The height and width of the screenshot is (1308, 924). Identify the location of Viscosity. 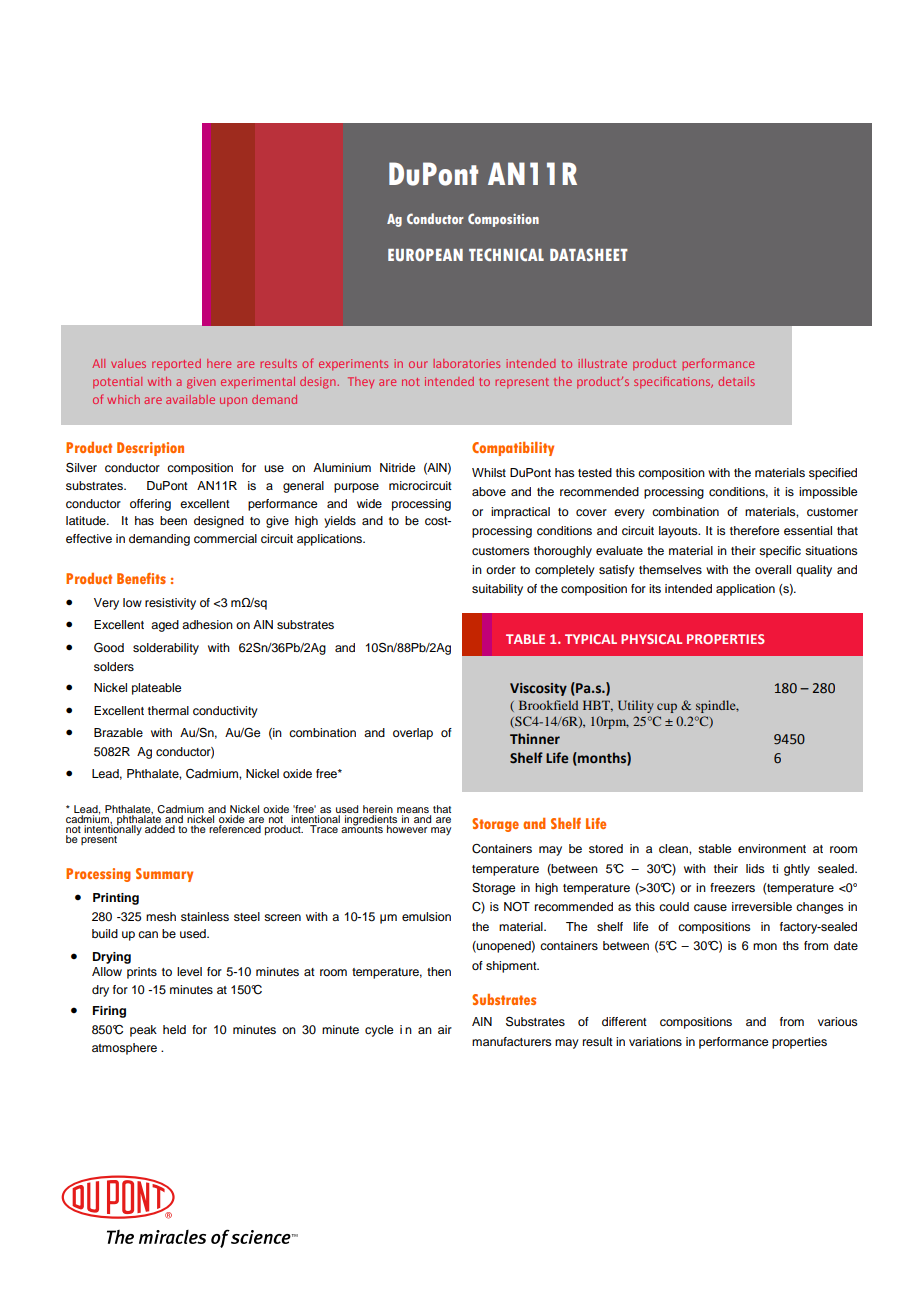
(538, 689).
